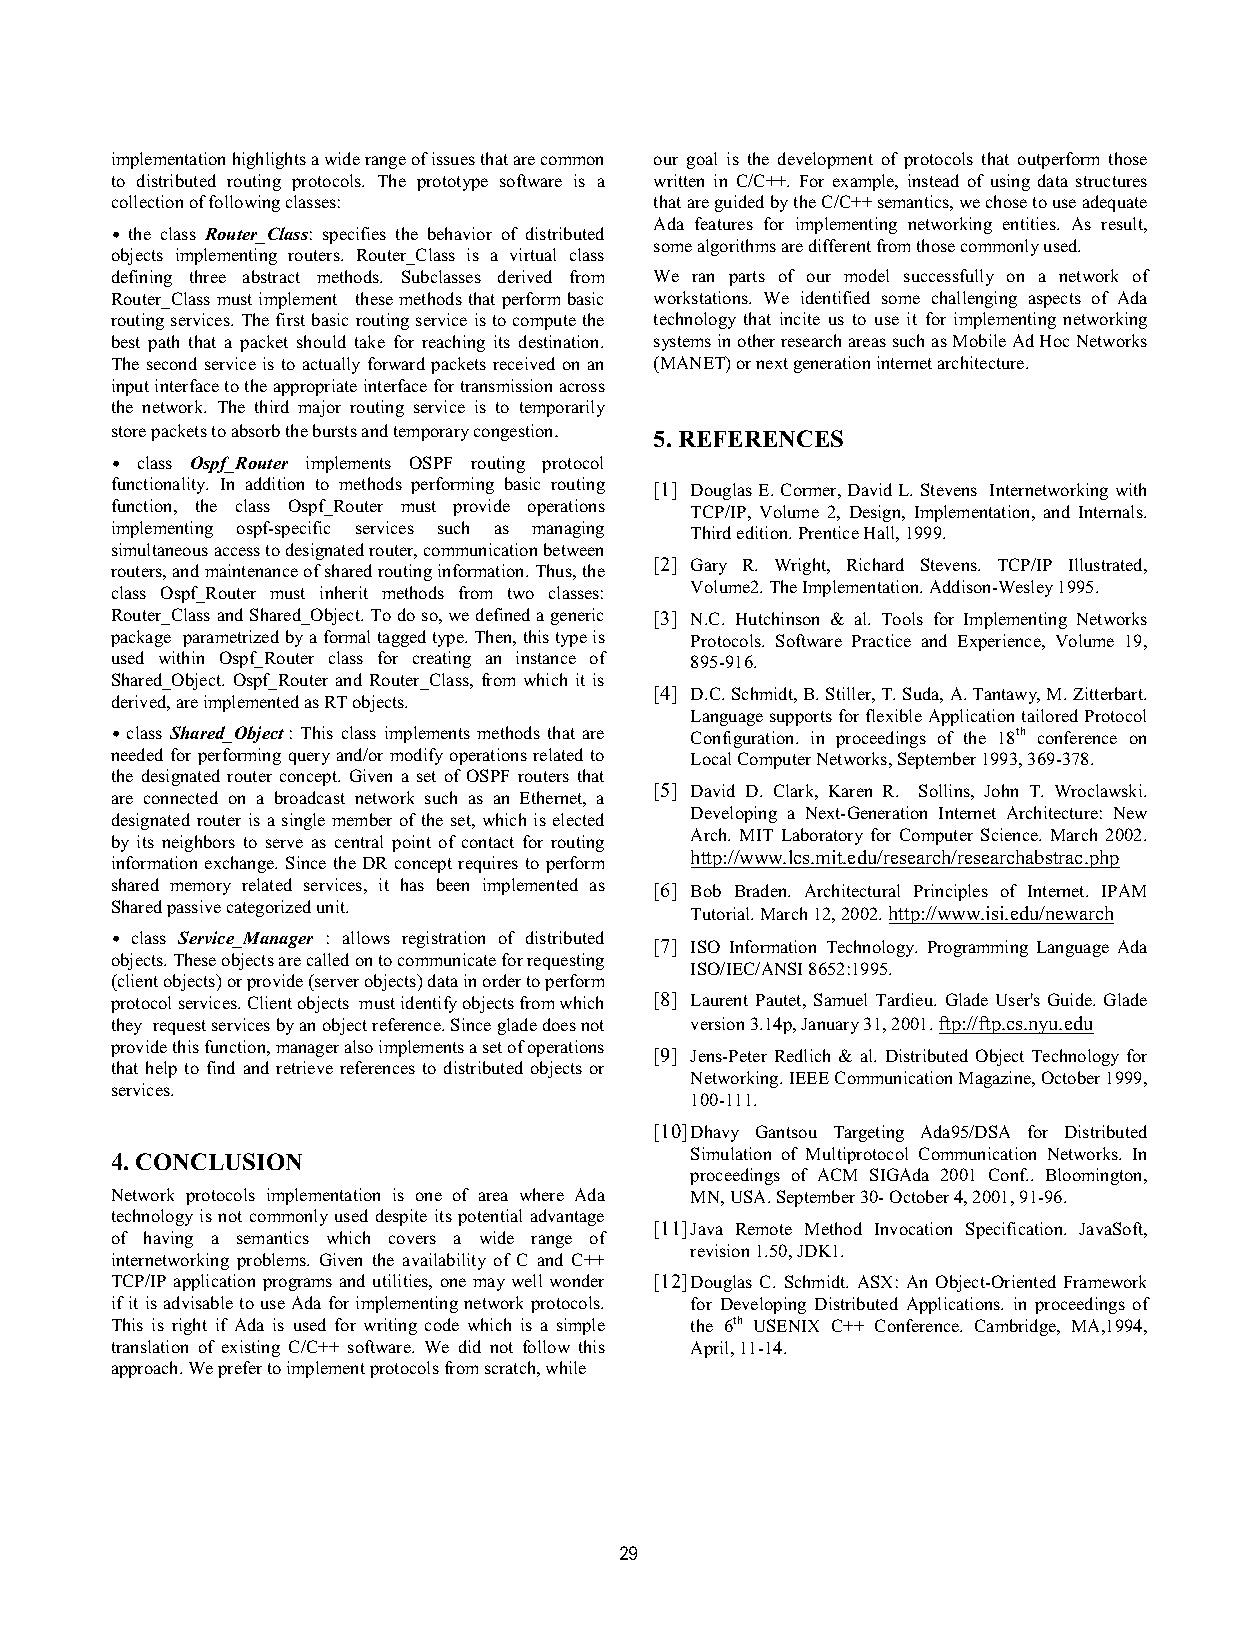 This screenshot has width=1259, height=1630. What do you see at coordinates (679, 180) in the screenshot?
I see `written` at bounding box center [679, 180].
